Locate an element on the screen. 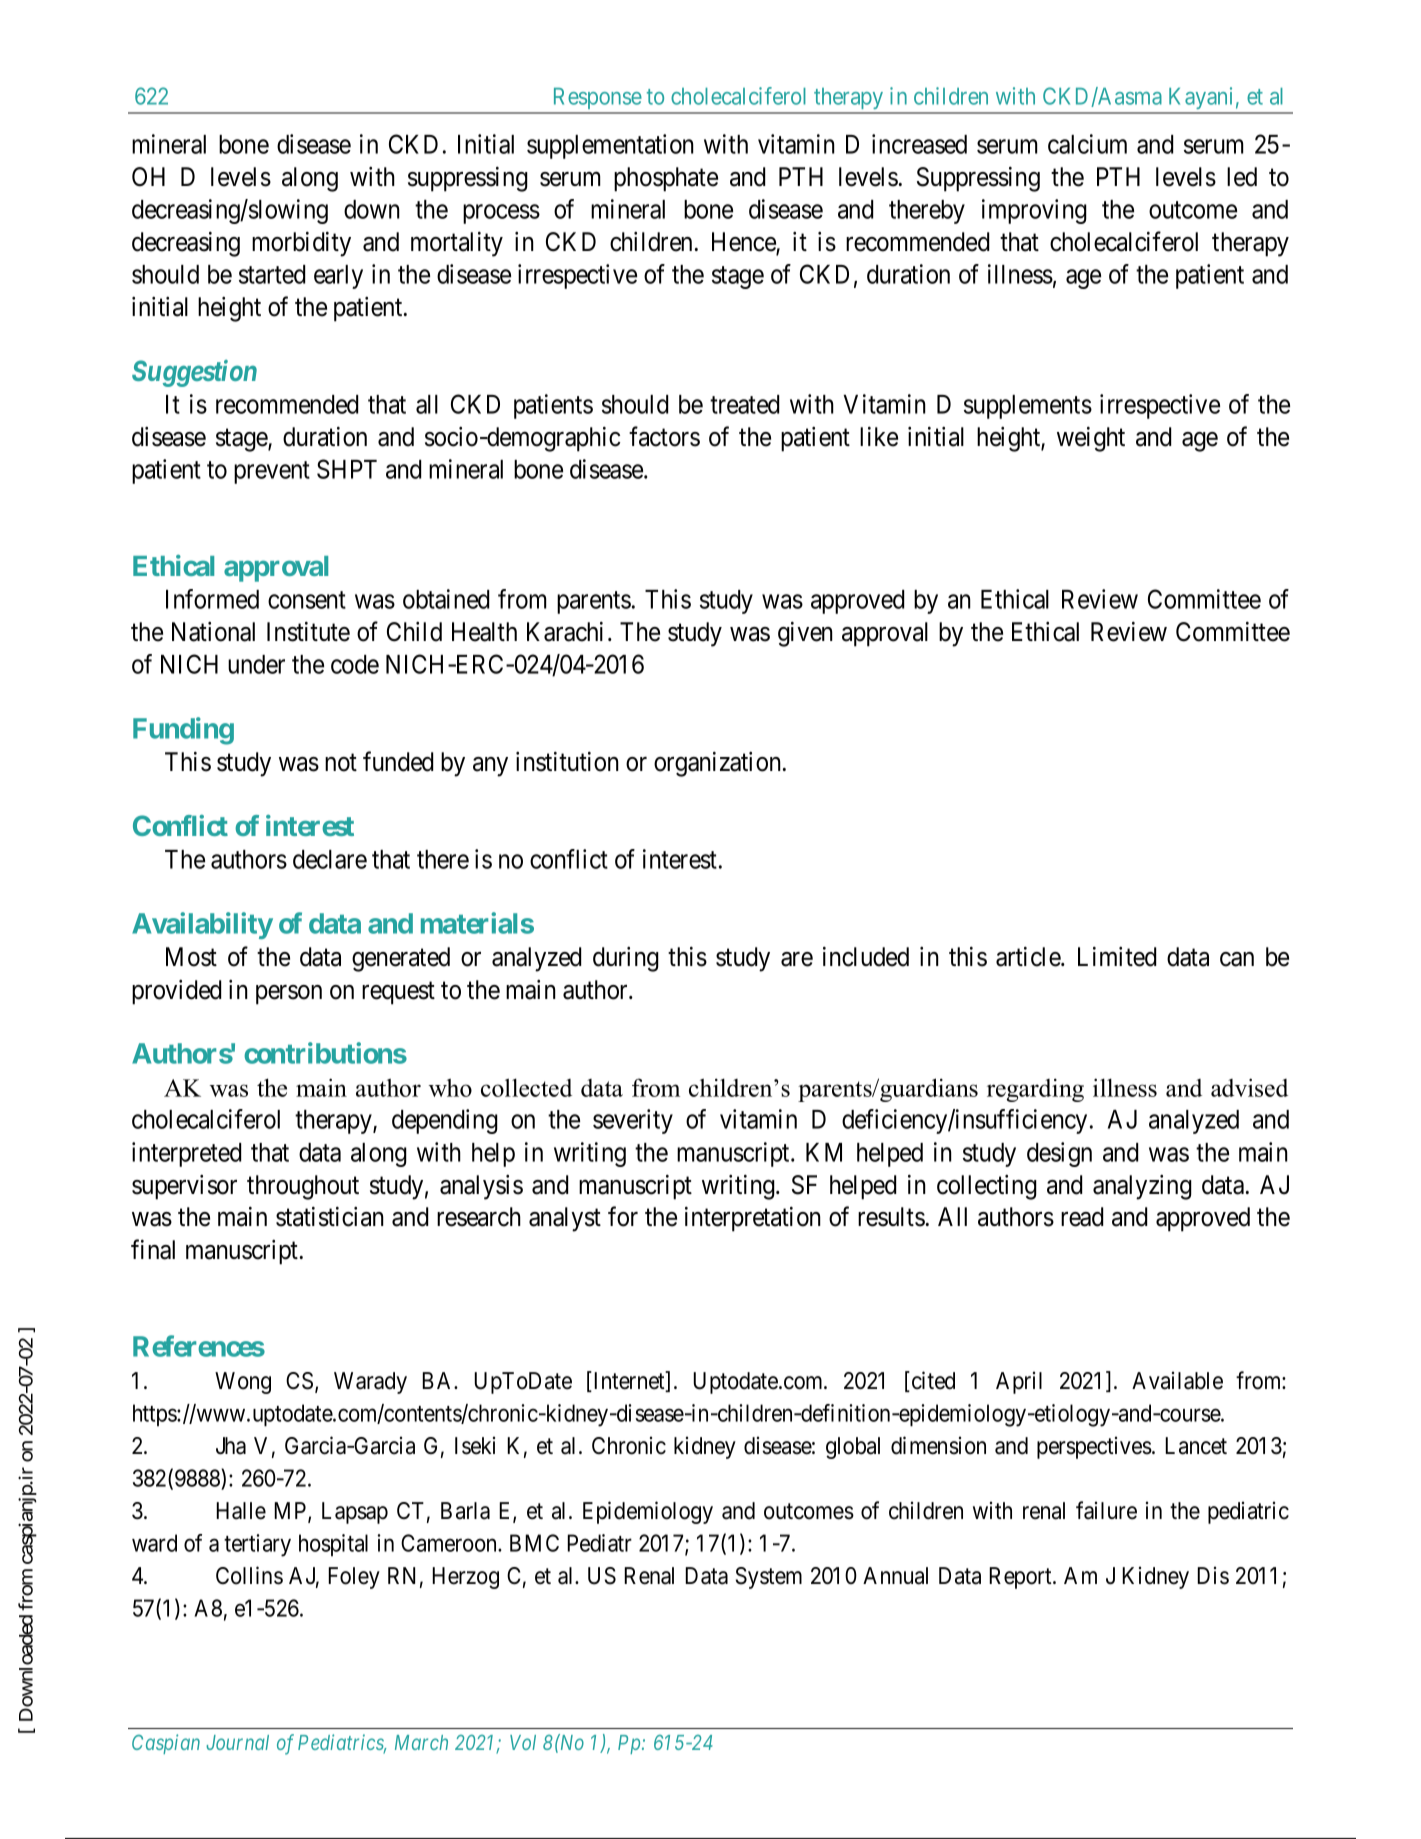  phosphate is located at coordinates (666, 179).
